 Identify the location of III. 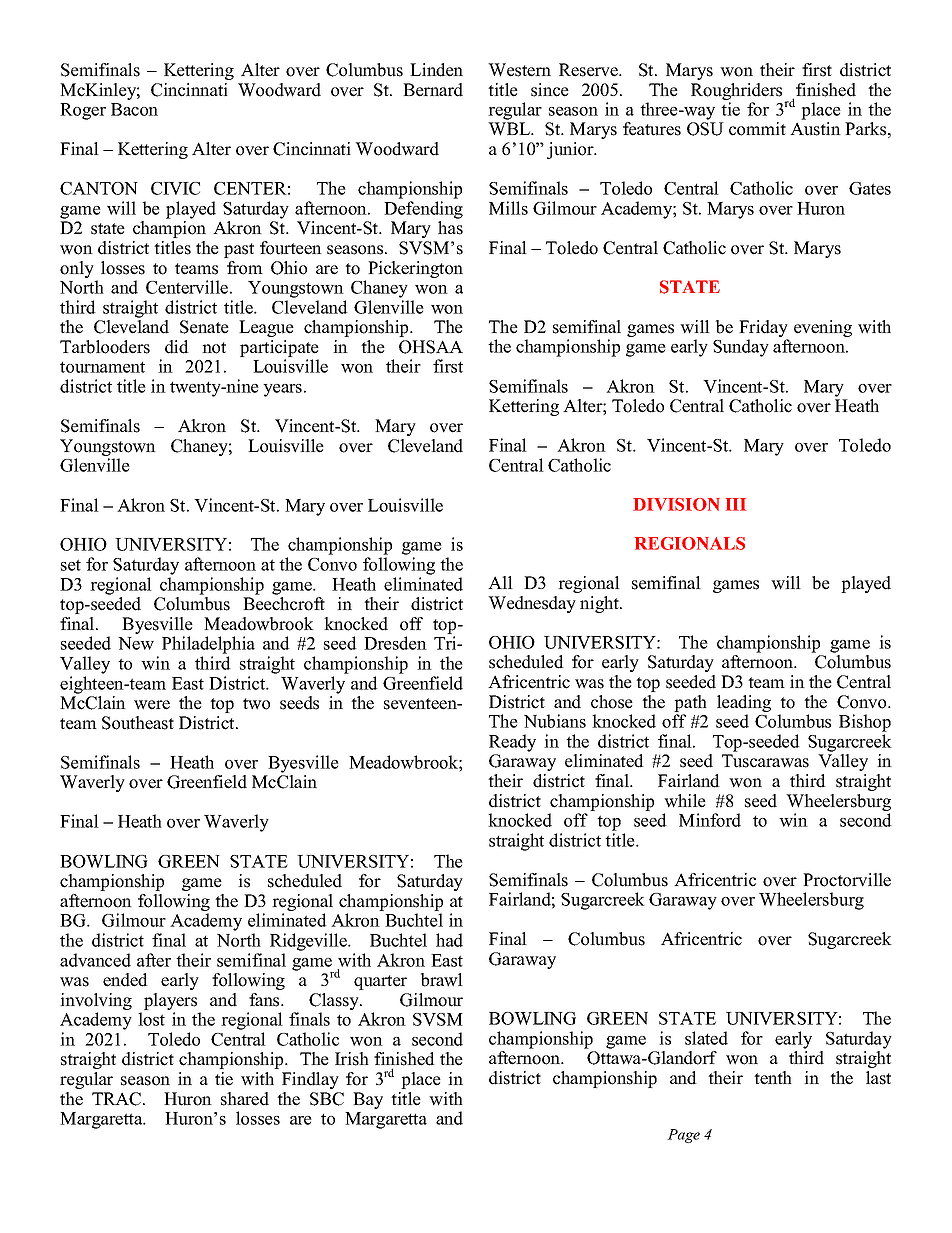
(736, 504).
